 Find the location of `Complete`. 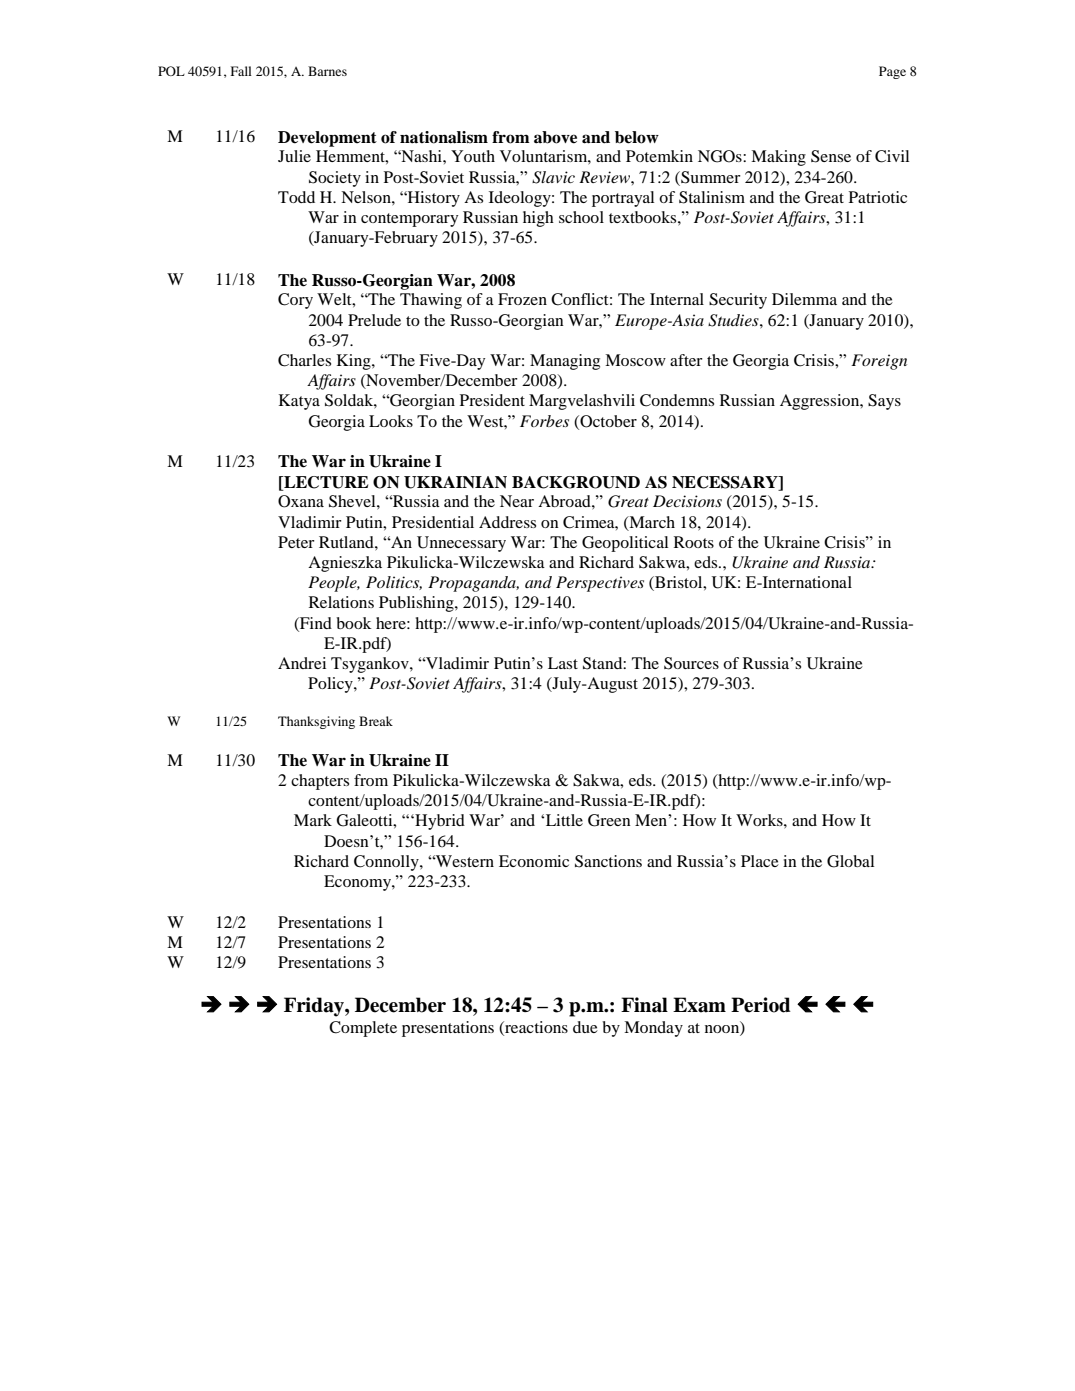

Complete is located at coordinates (363, 1029).
